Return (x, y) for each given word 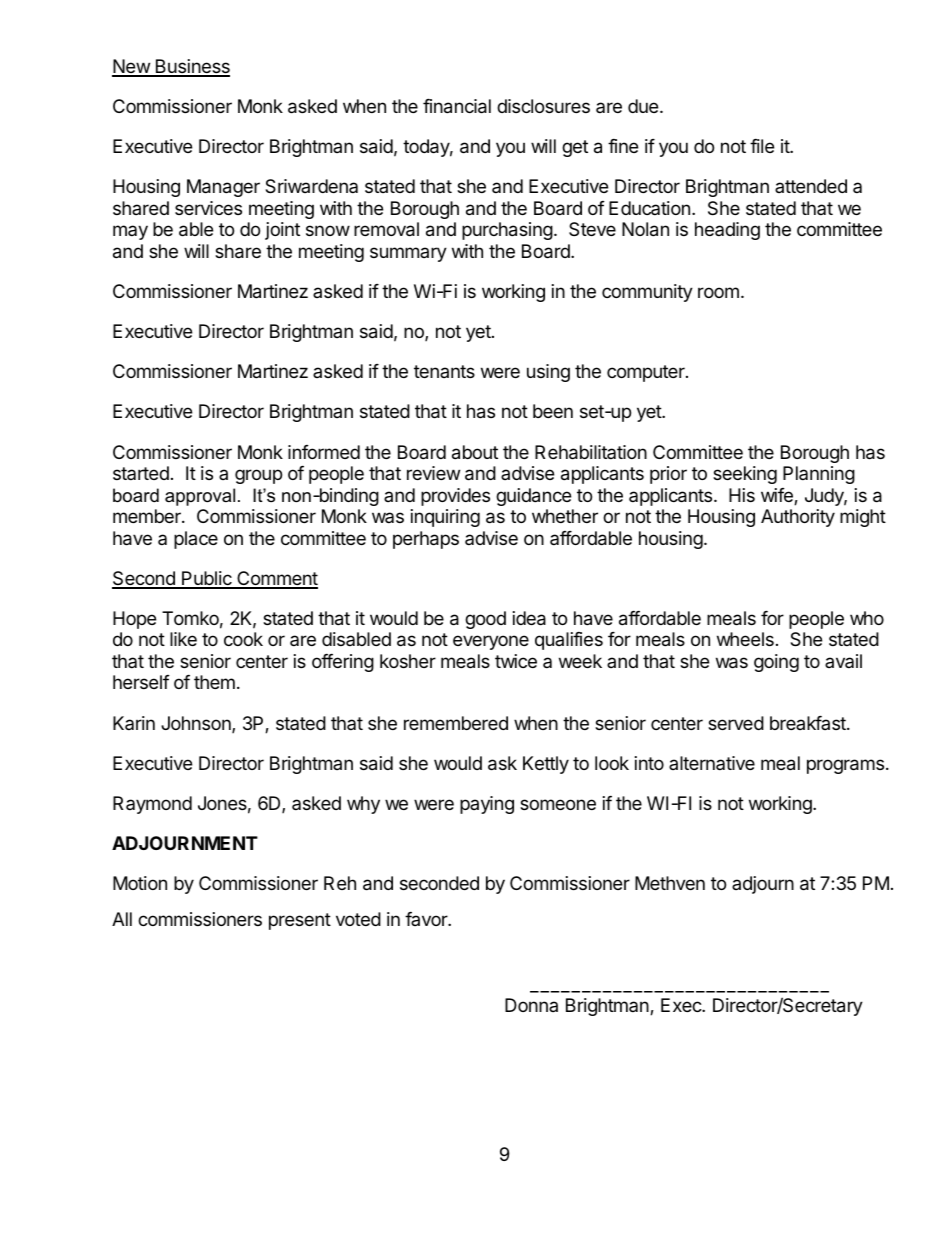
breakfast (809, 723)
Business (191, 67)
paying (487, 805)
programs (845, 766)
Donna (531, 1005)
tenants (444, 371)
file (762, 146)
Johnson (197, 724)
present (300, 921)
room (718, 292)
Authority (798, 518)
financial (457, 106)
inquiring (445, 518)
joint (282, 231)
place (196, 540)
